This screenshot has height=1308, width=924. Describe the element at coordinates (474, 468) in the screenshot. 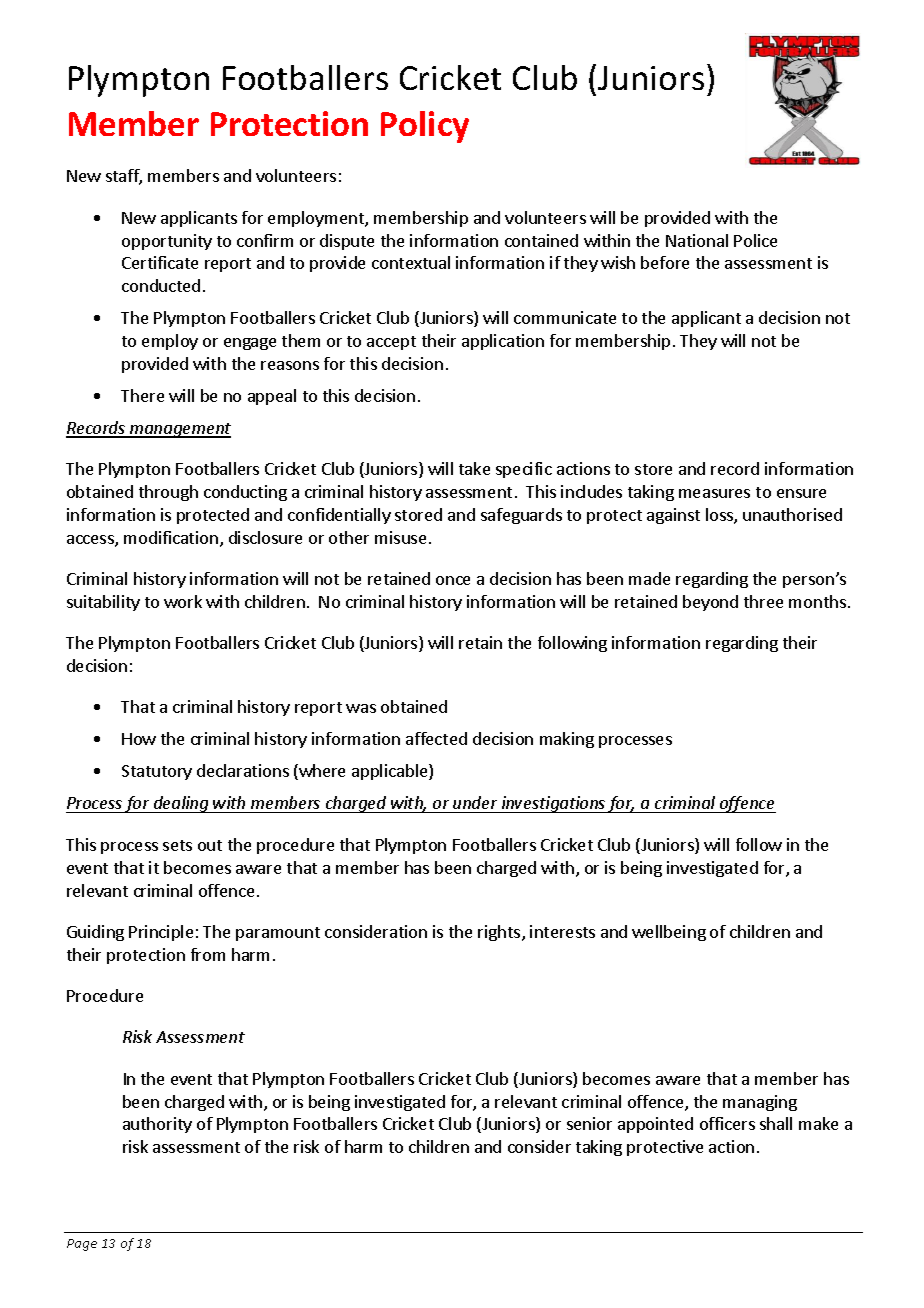

I see `take` at that location.
